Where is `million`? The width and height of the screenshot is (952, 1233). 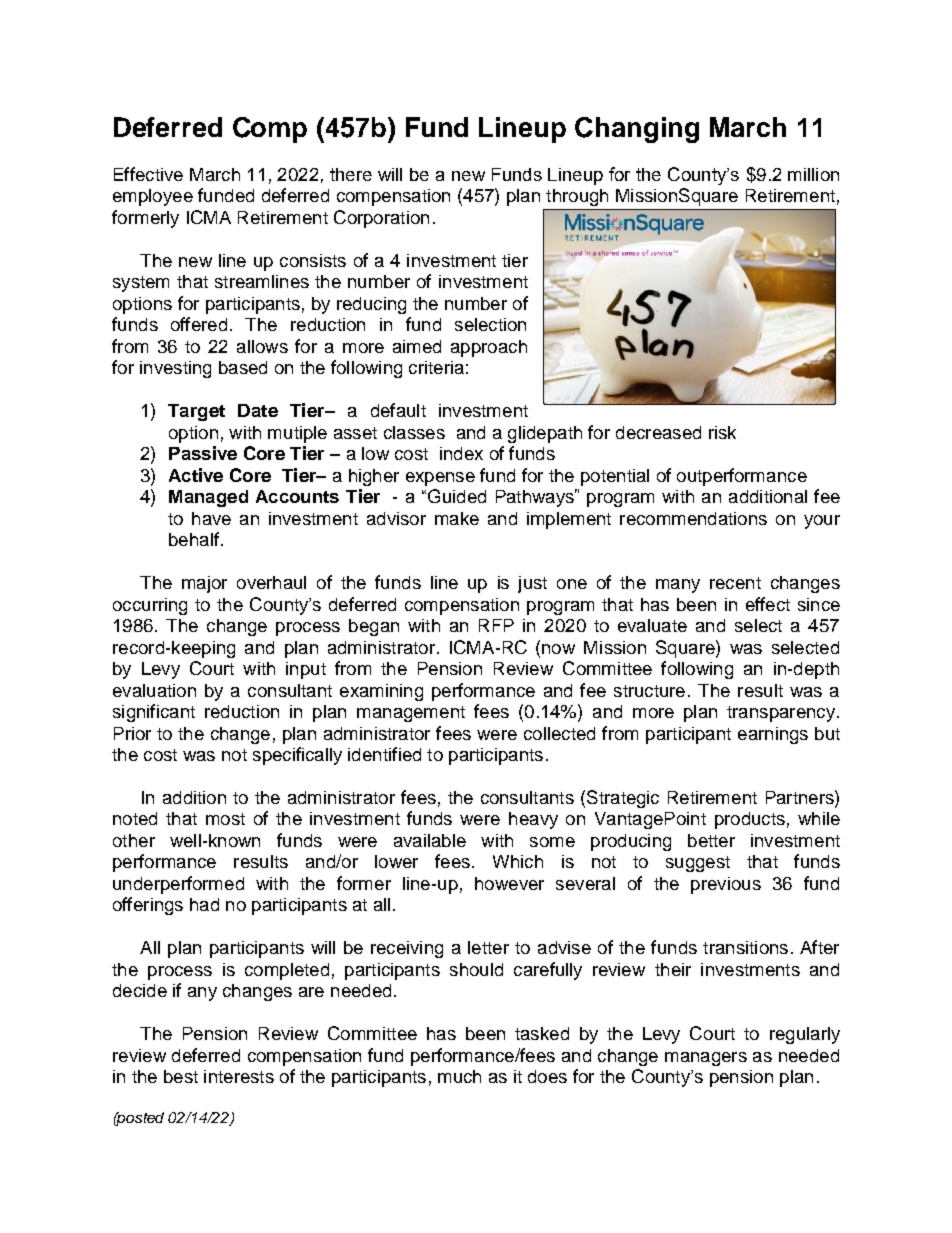
million is located at coordinates (813, 174).
